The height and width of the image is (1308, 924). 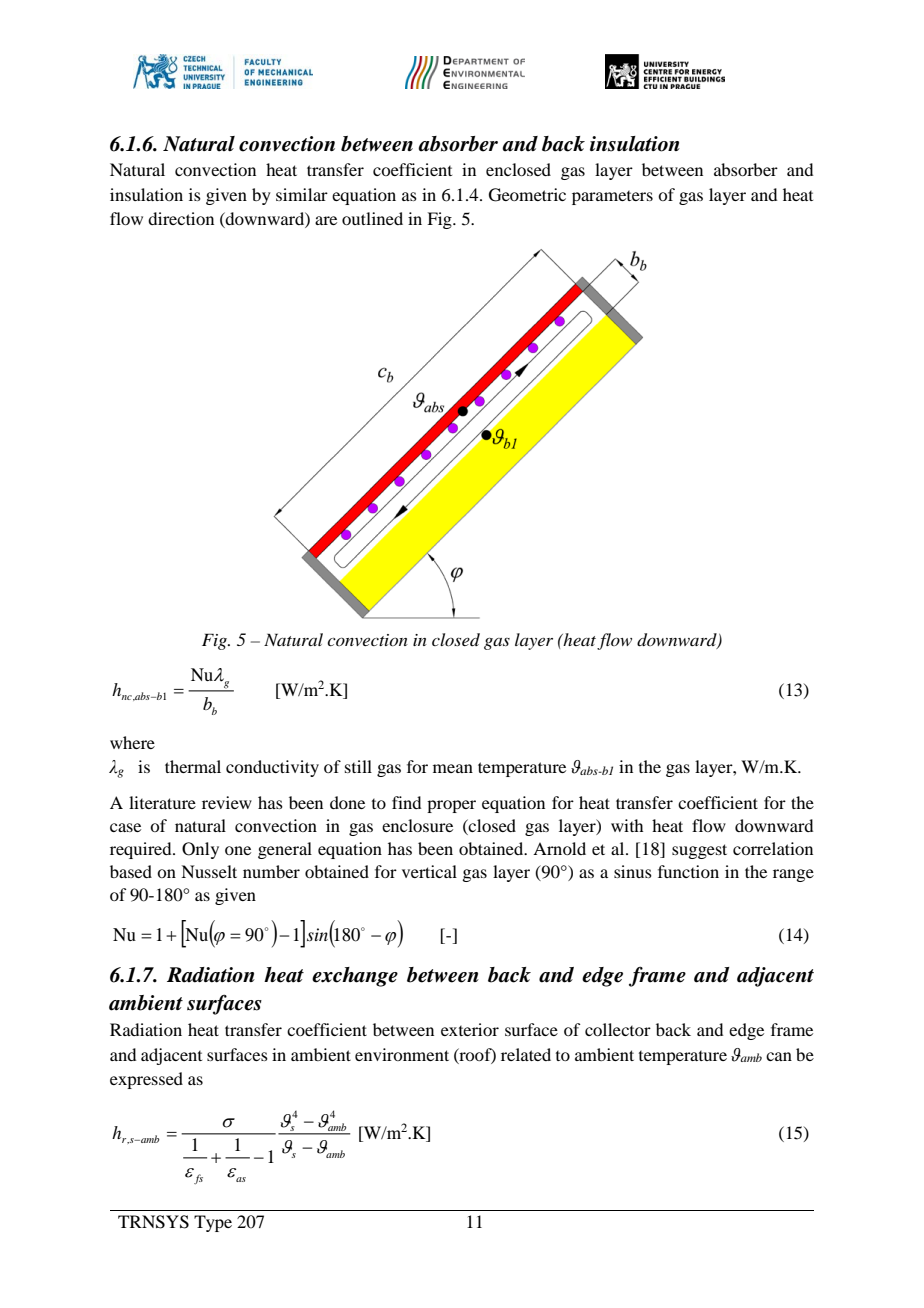 What do you see at coordinates (181, 218) in the image?
I see `direction` at bounding box center [181, 218].
